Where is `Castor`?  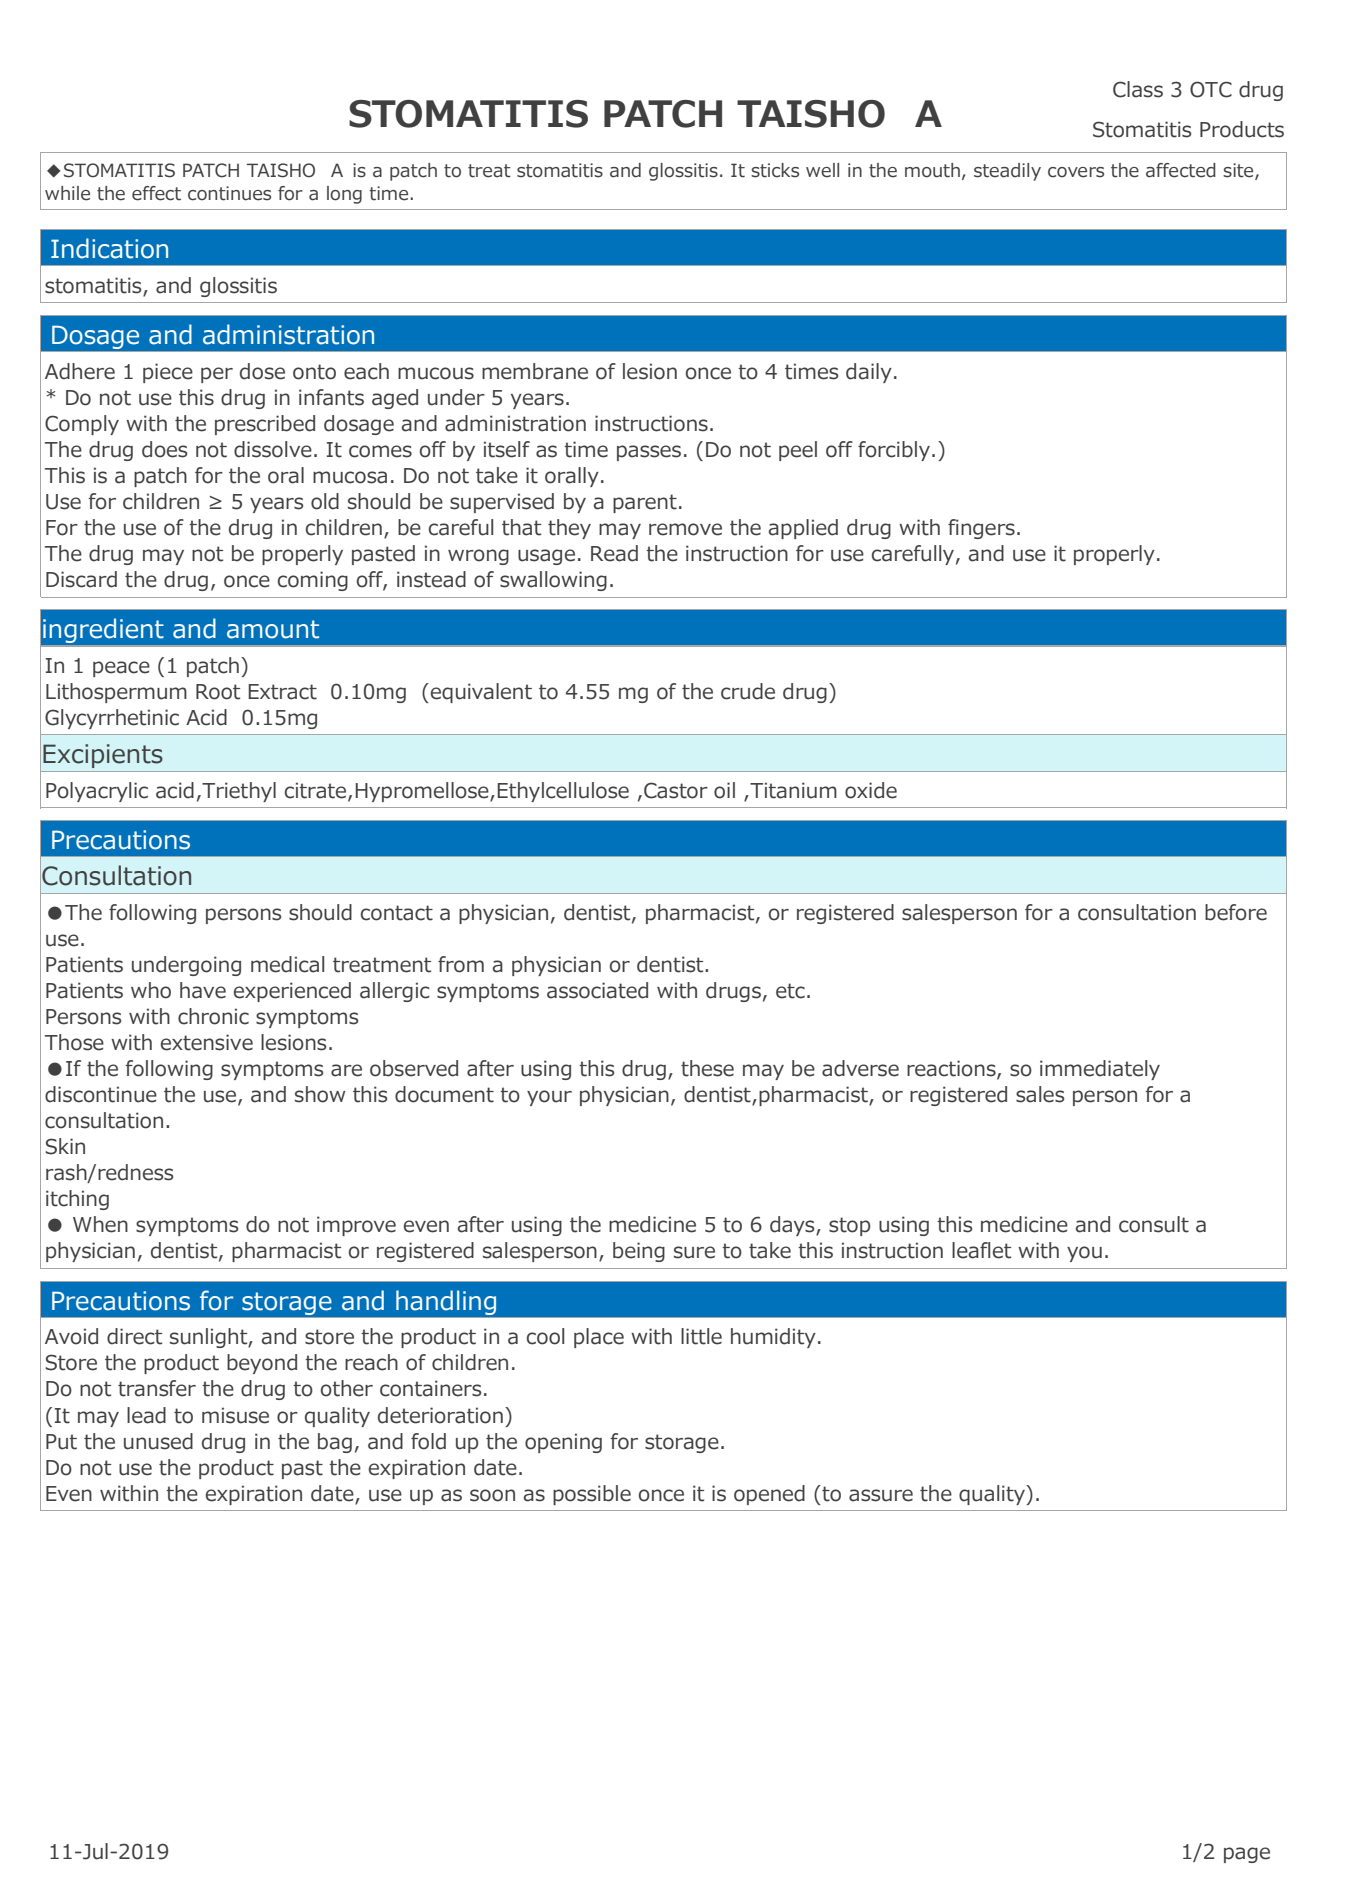
Castor is located at coordinates (676, 790).
